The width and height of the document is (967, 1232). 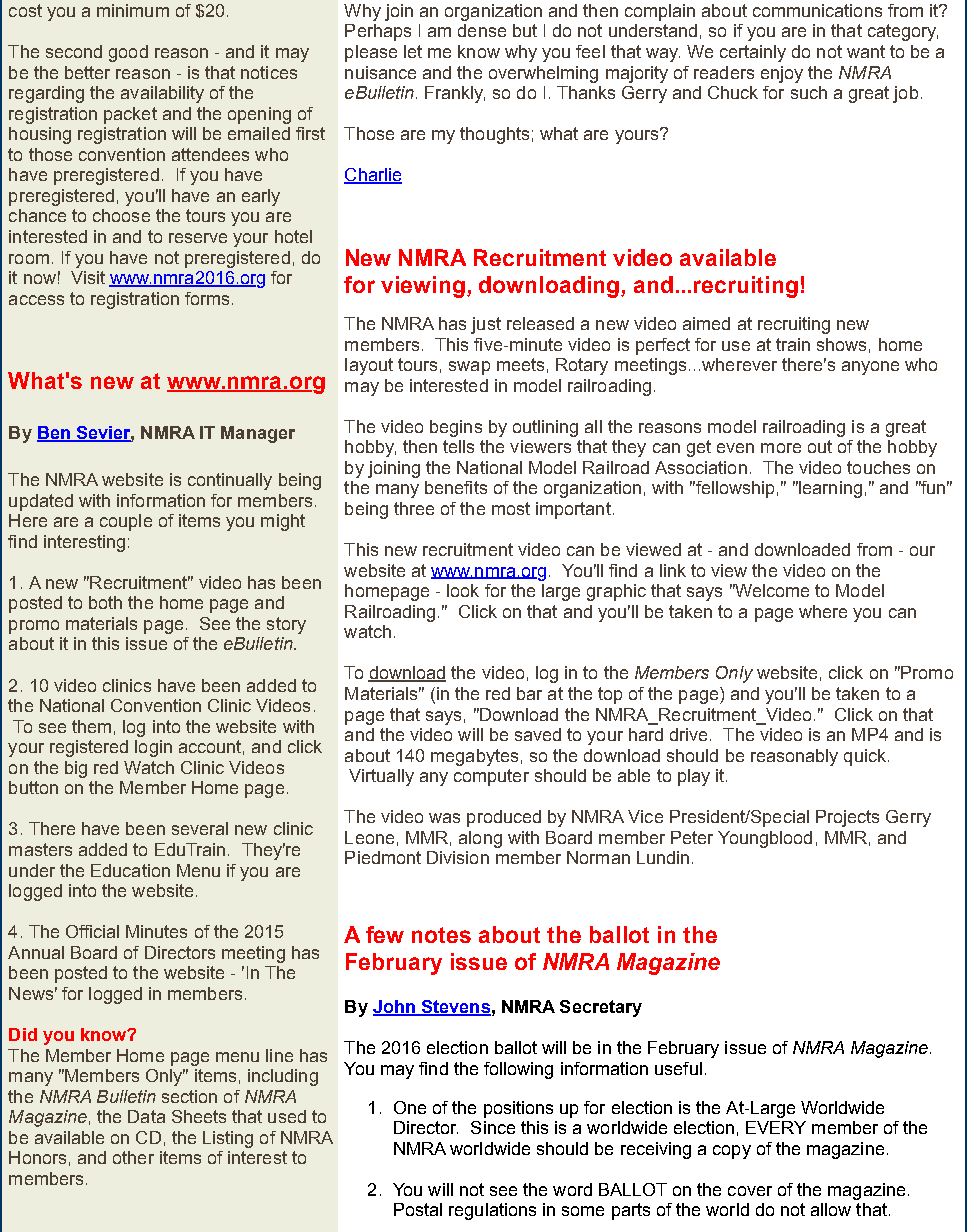 I want to click on Projects, so click(x=847, y=818).
